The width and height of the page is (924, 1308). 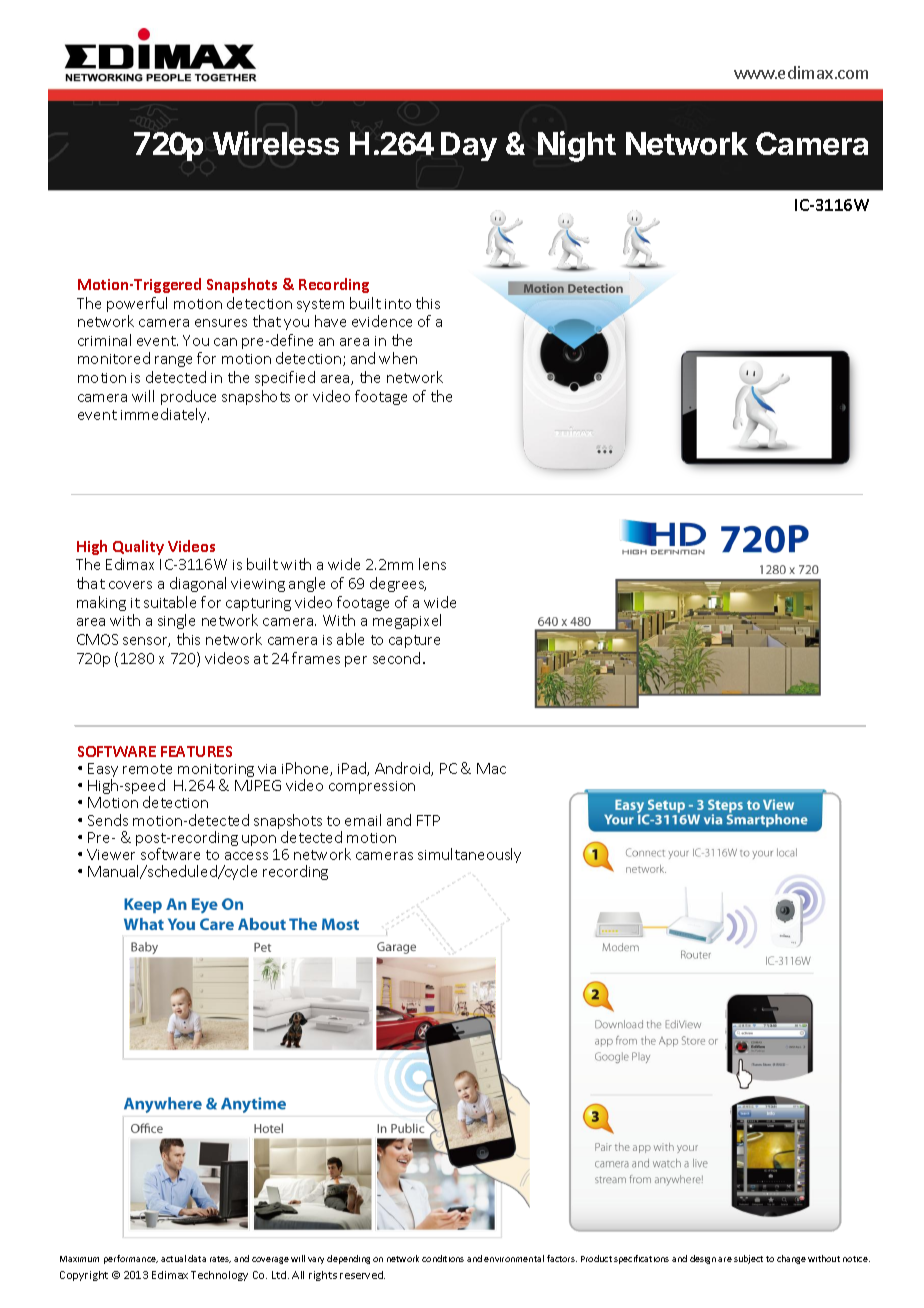 What do you see at coordinates (491, 768) in the page?
I see `Mac` at bounding box center [491, 768].
